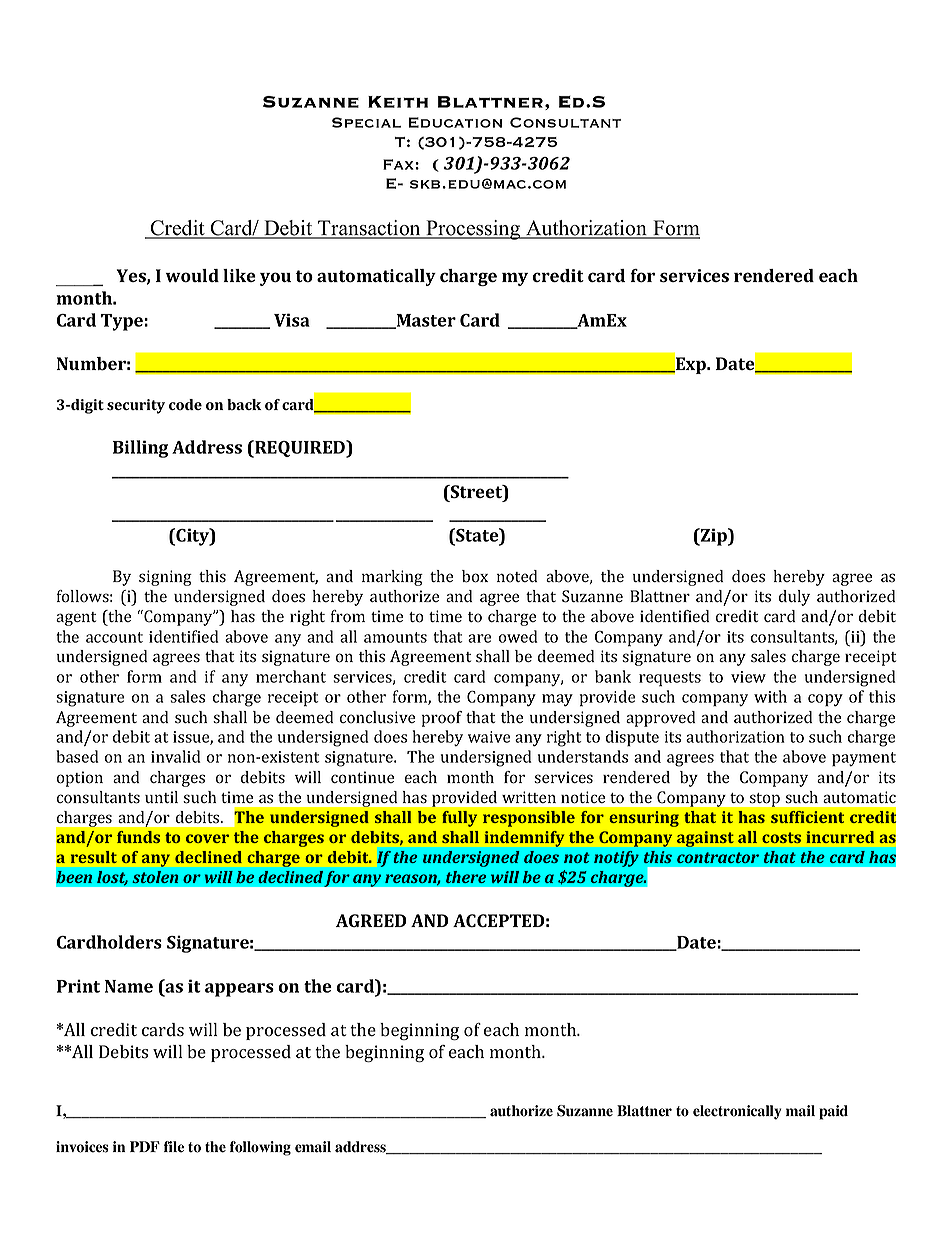  What do you see at coordinates (794, 598) in the page?
I see `duly` at bounding box center [794, 598].
